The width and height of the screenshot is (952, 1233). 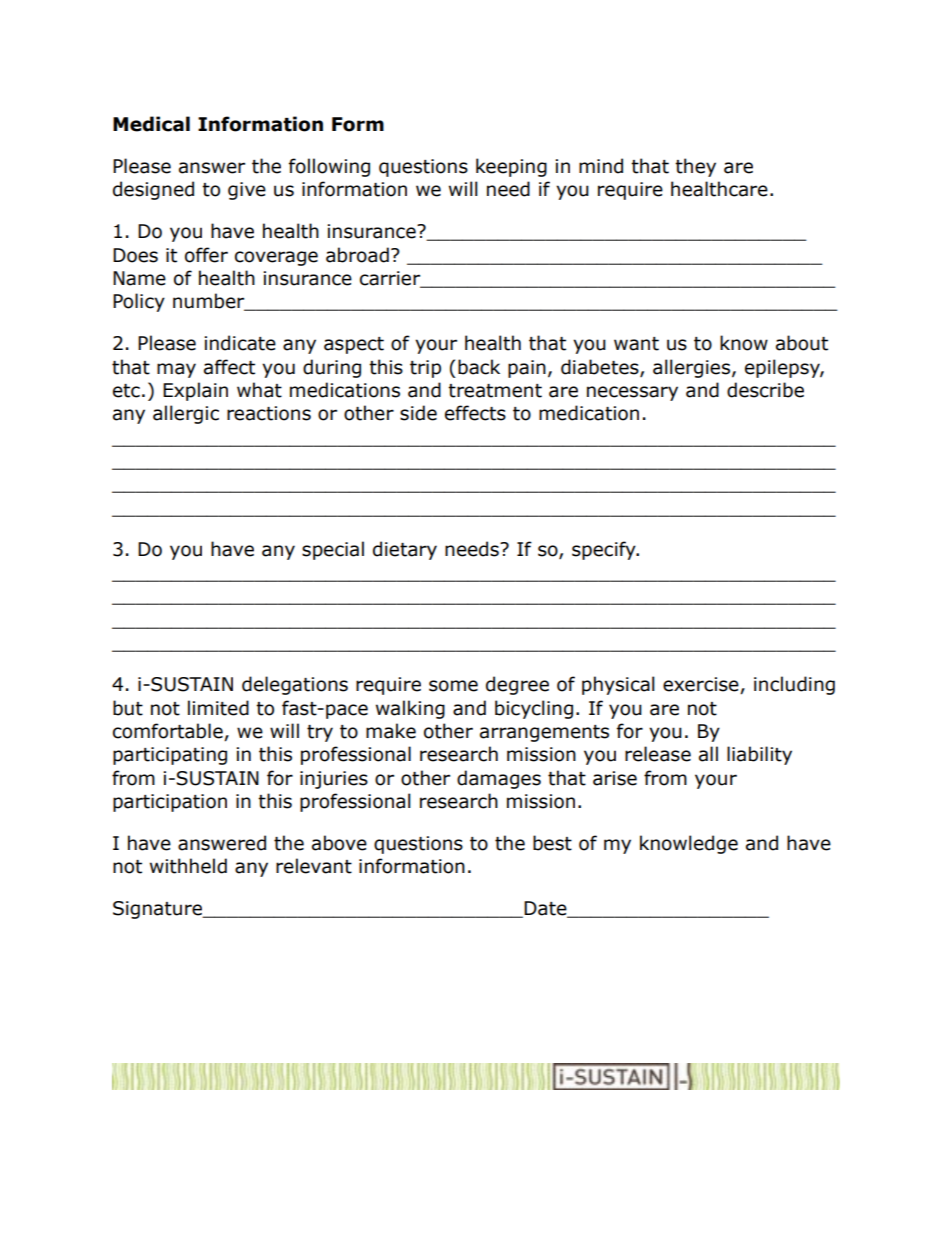 What do you see at coordinates (605, 550) in the screenshot?
I see `specify` at bounding box center [605, 550].
